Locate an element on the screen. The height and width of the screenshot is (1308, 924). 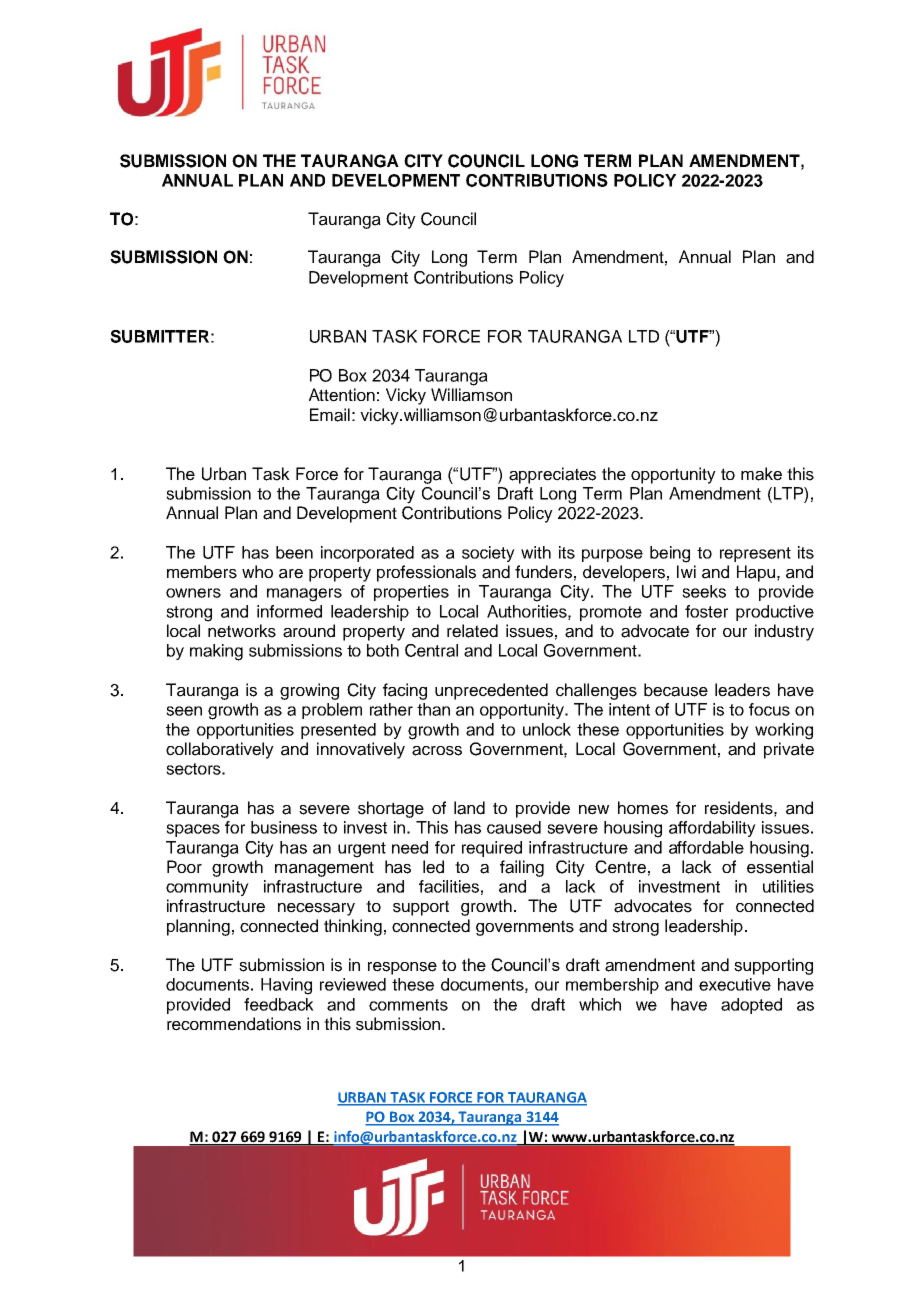
Attention is located at coordinates (342, 395).
